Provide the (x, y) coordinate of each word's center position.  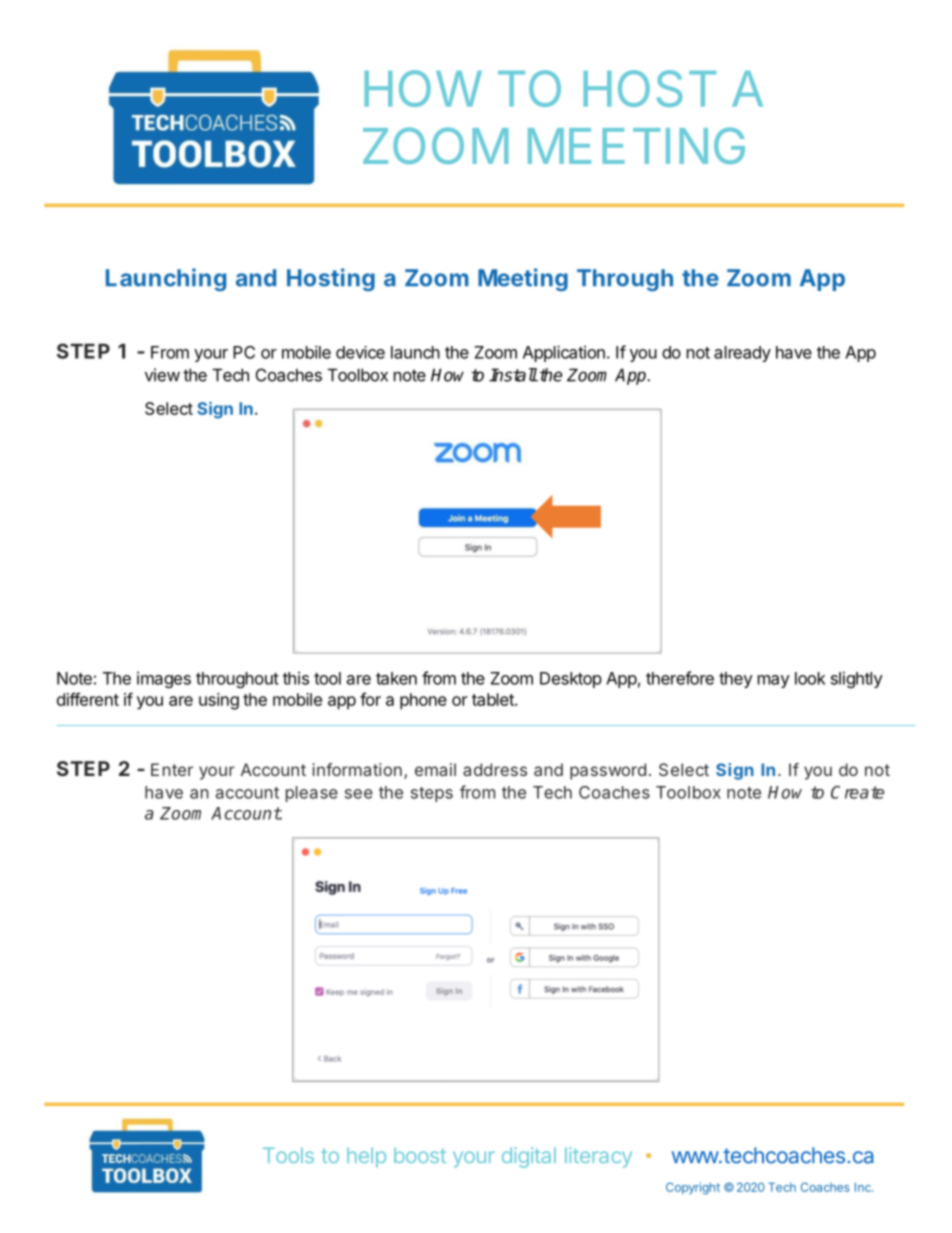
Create (857, 792)
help (366, 1157)
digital (529, 1157)
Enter (172, 769)
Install (513, 375)
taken (396, 678)
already (742, 354)
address (495, 769)
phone (423, 701)
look (810, 678)
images (164, 679)
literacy (598, 1157)
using (219, 701)
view (162, 375)
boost (420, 1155)
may (774, 681)
